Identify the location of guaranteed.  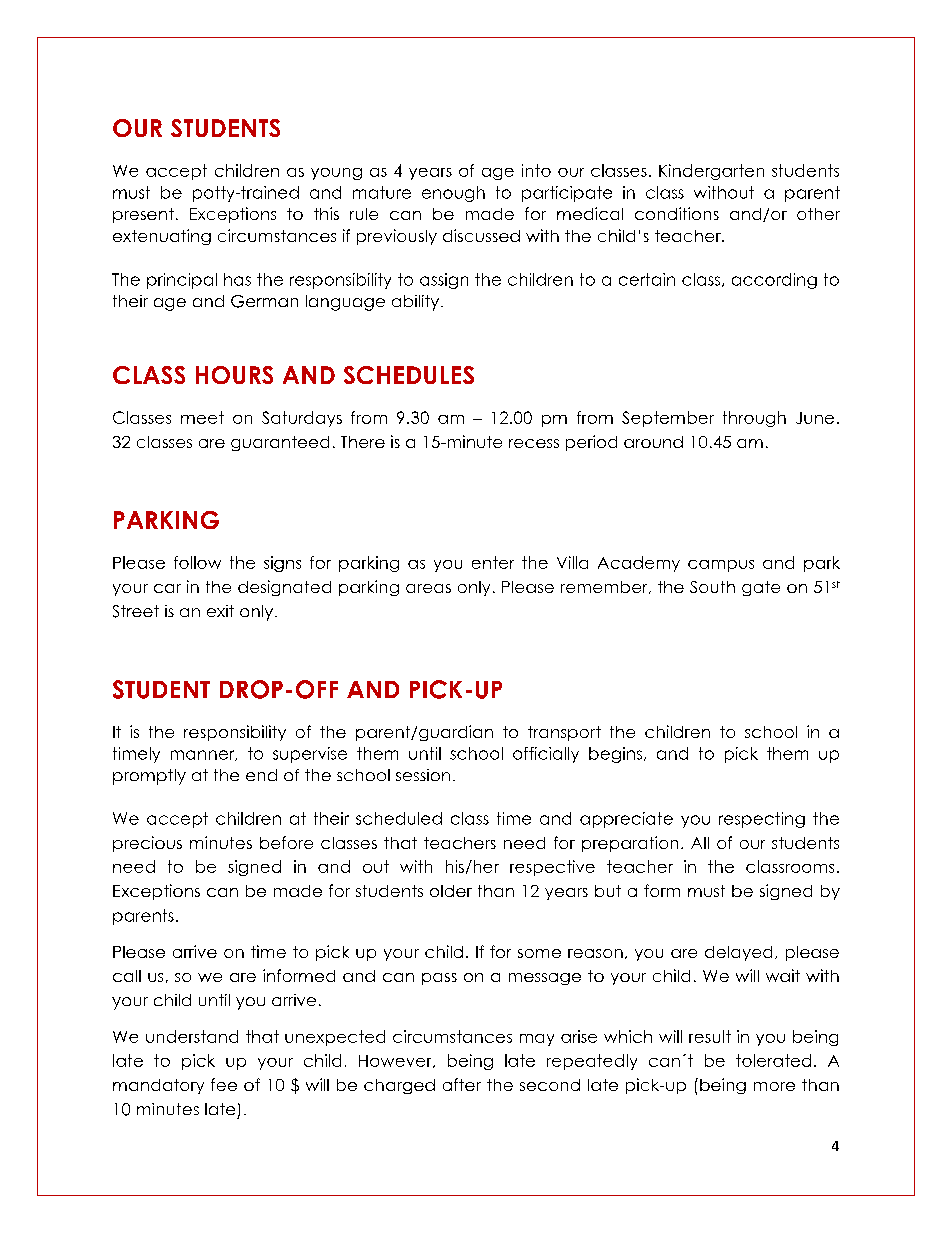
(280, 443).
